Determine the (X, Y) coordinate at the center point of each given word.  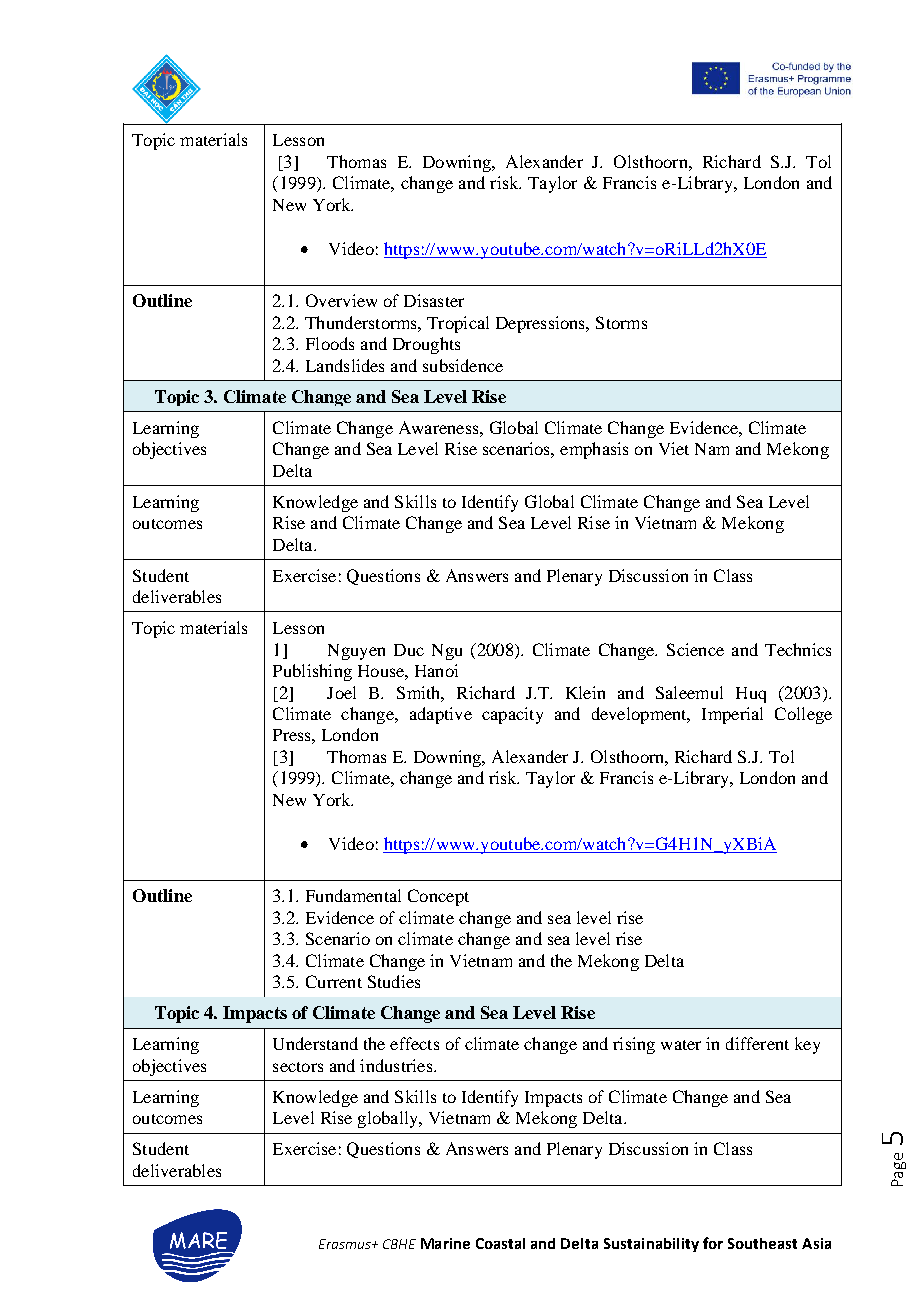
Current (334, 981)
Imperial (732, 715)
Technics (798, 649)
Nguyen (356, 652)
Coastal (500, 1243)
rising (634, 1045)
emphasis (594, 450)
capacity (512, 715)
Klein (585, 692)
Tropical (458, 324)
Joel (341, 692)
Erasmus (346, 1244)
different (757, 1043)
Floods (330, 343)
